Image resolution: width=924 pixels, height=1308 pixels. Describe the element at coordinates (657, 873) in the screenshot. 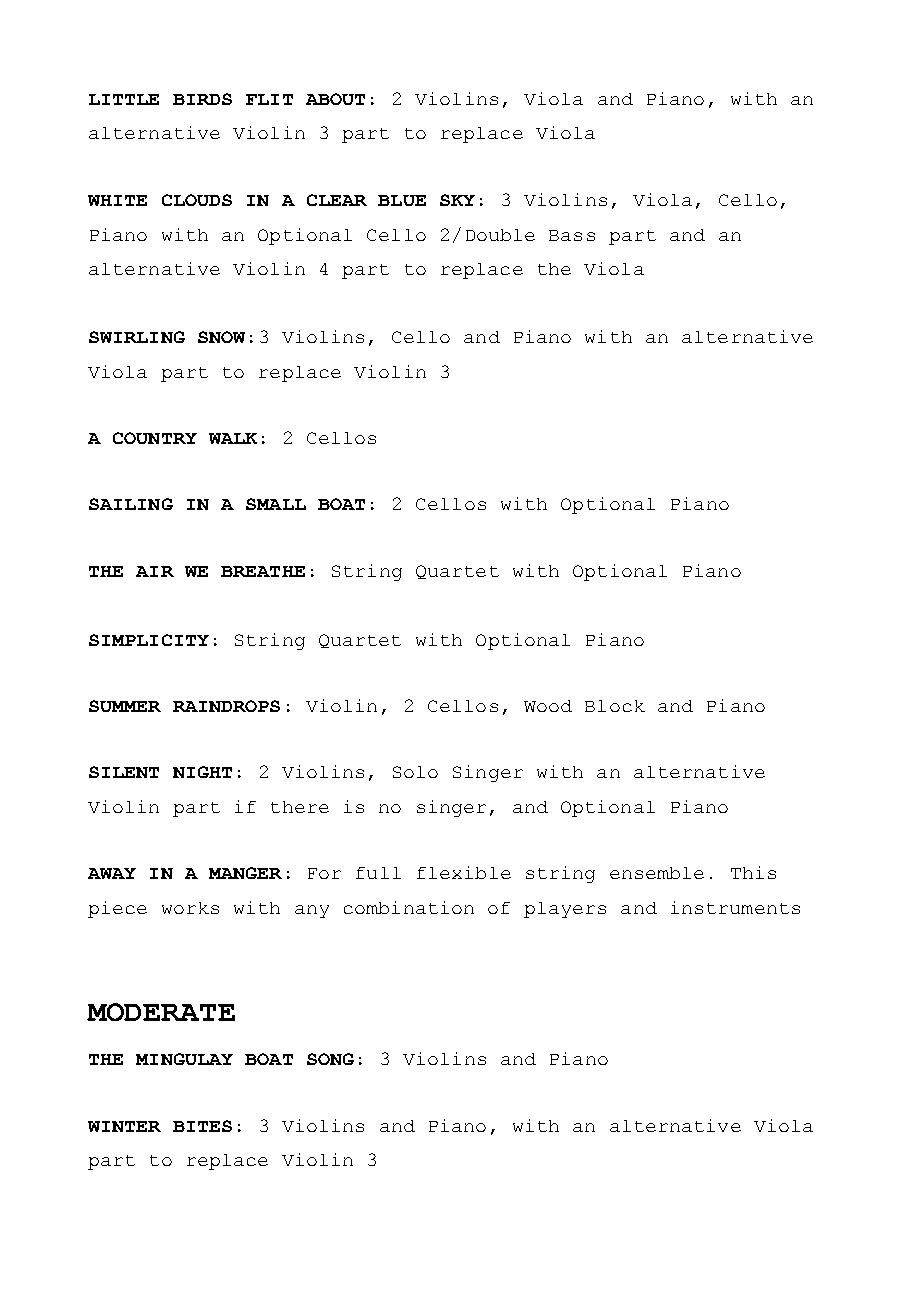

I see `ensemble` at that location.
